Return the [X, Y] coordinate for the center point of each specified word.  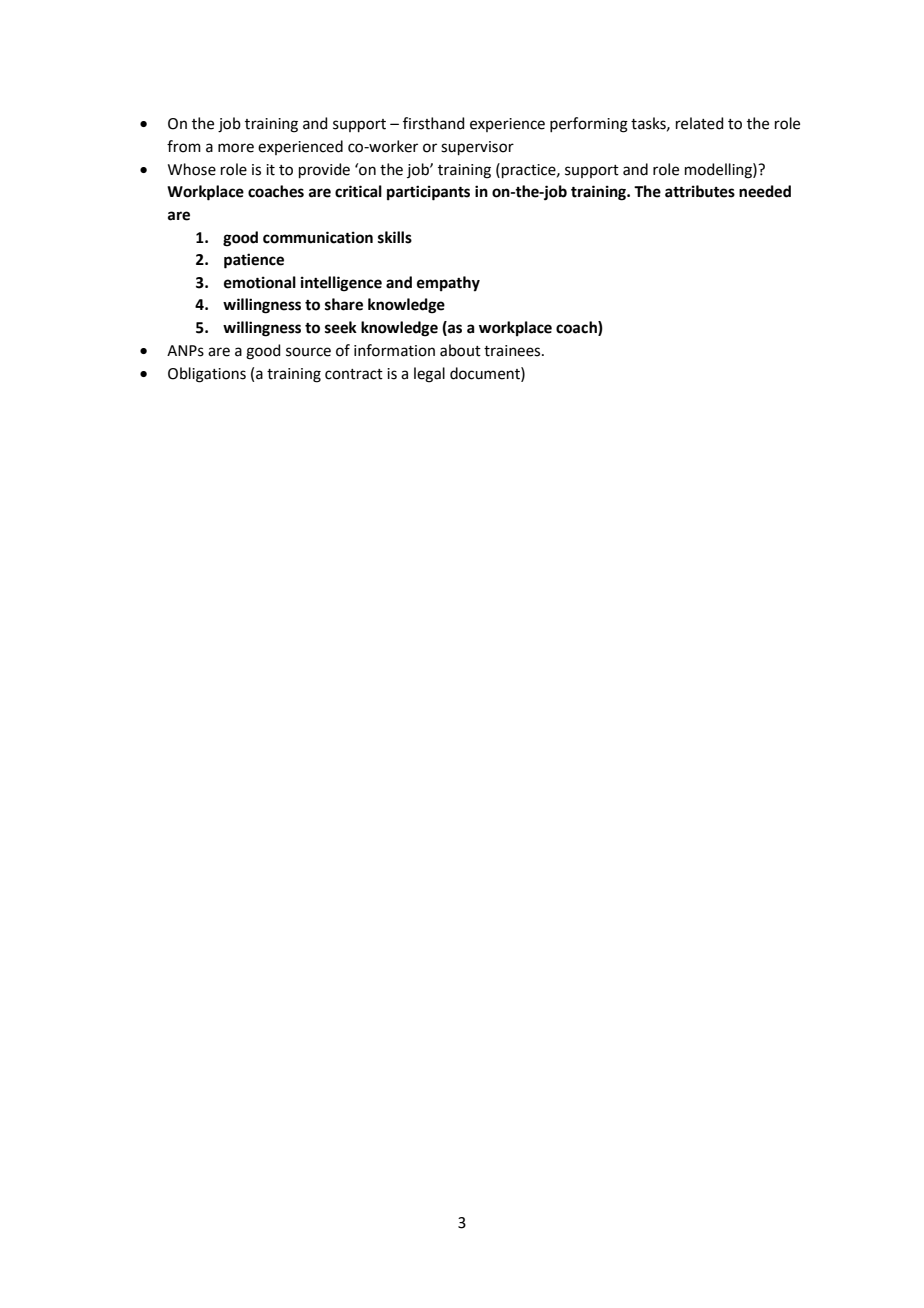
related [700, 123]
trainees [513, 351]
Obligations [207, 375]
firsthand [434, 123]
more [236, 148]
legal [429, 375]
